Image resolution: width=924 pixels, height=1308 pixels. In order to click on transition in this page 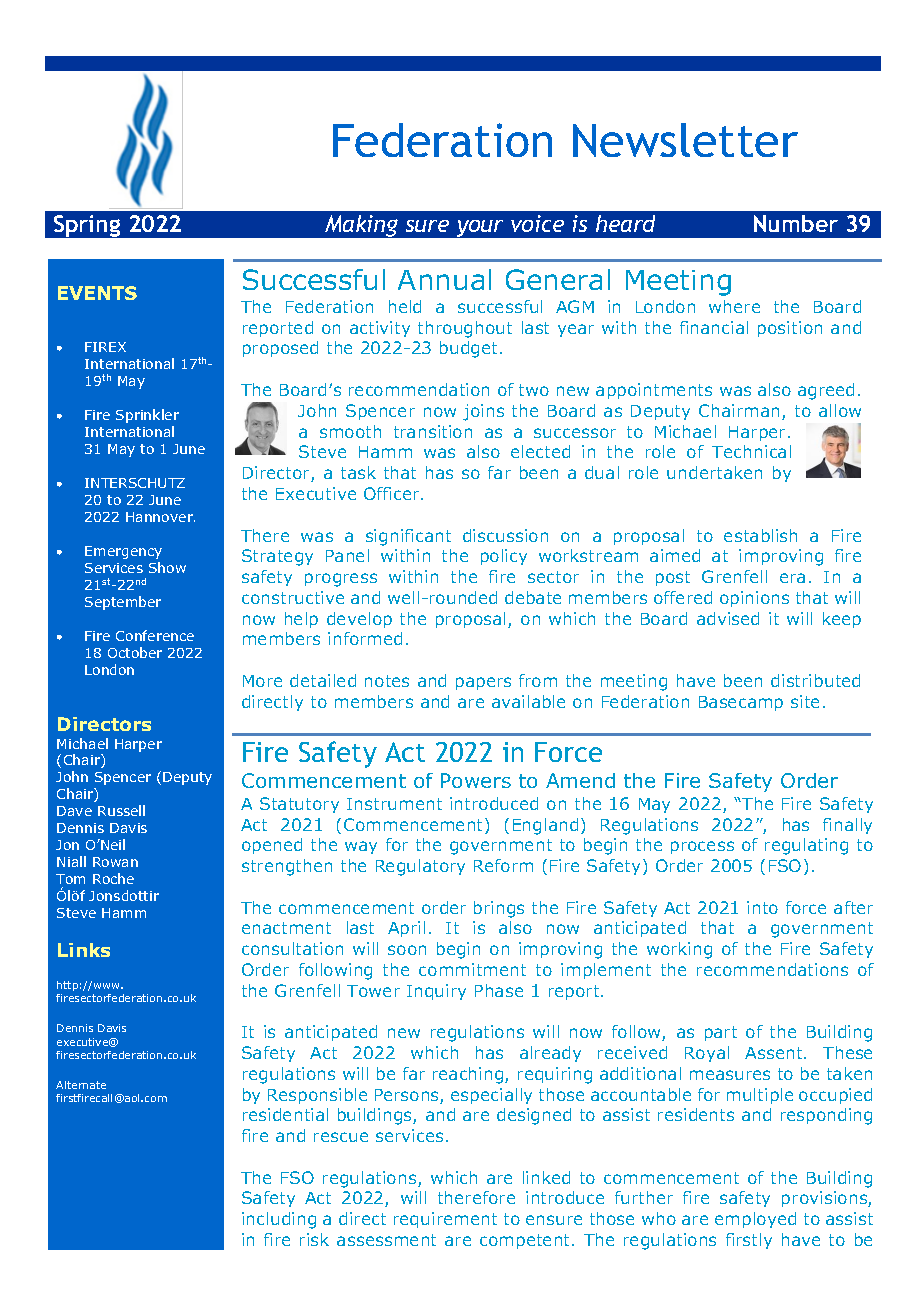, I will do `click(433, 431)`.
